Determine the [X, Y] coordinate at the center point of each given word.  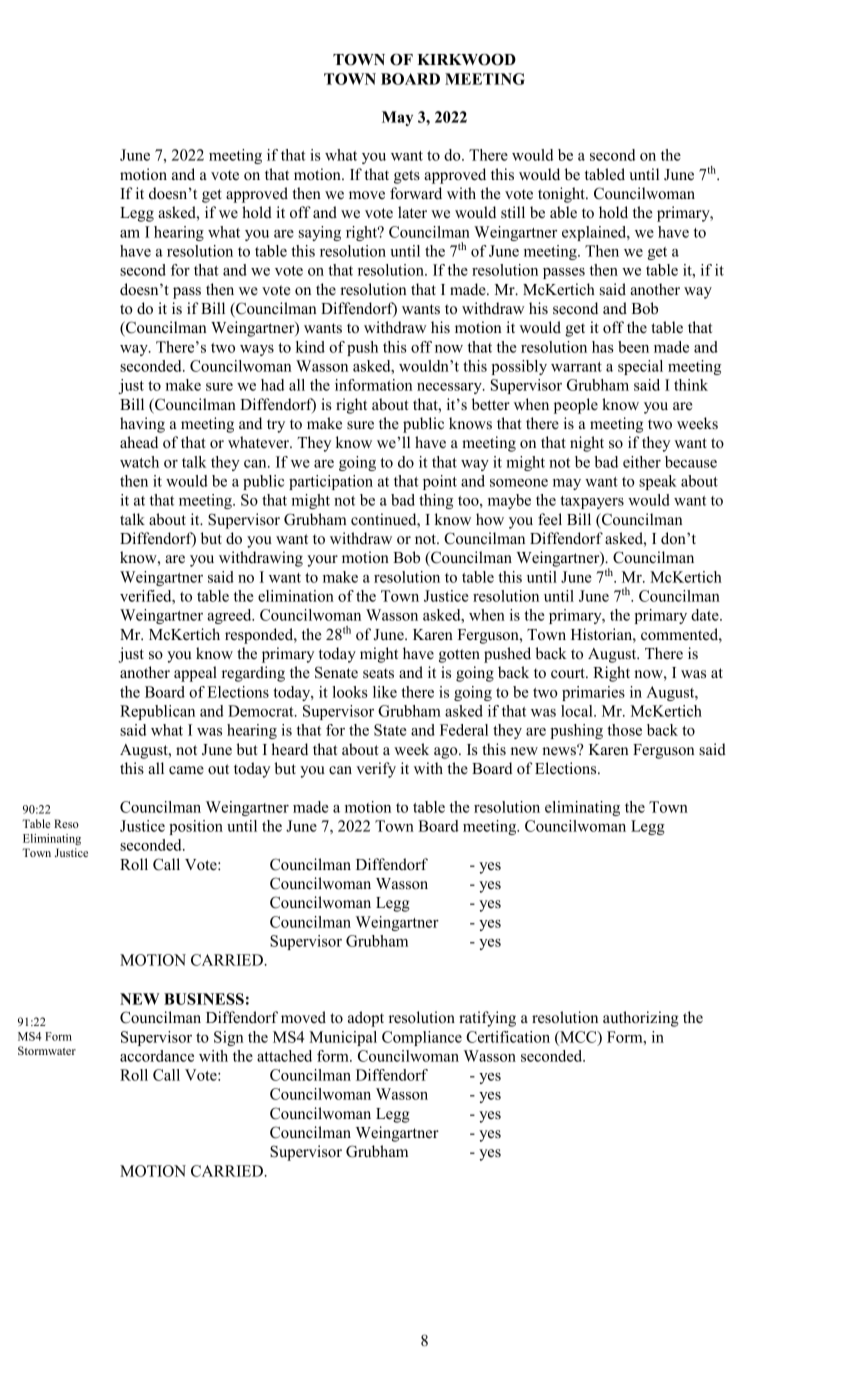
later [412, 212]
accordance [157, 1056]
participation [331, 482]
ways [257, 350]
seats [378, 673]
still [513, 212]
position [196, 827]
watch [139, 462]
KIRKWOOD [466, 60]
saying [320, 233]
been [633, 347]
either [642, 462]
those [624, 730]
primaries [593, 693]
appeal [195, 674]
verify [376, 770]
